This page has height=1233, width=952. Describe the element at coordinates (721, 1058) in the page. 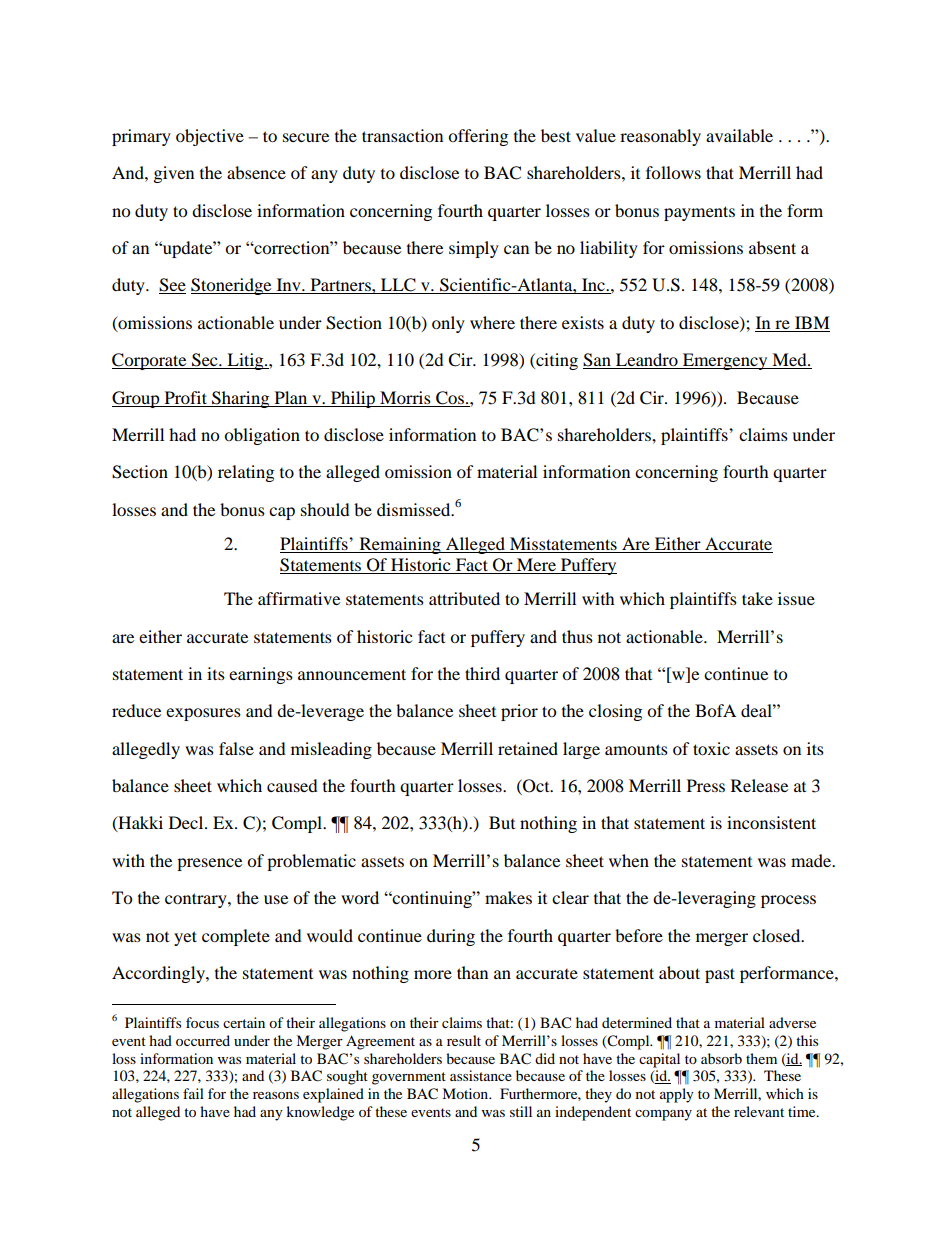

I see `absorb` at that location.
